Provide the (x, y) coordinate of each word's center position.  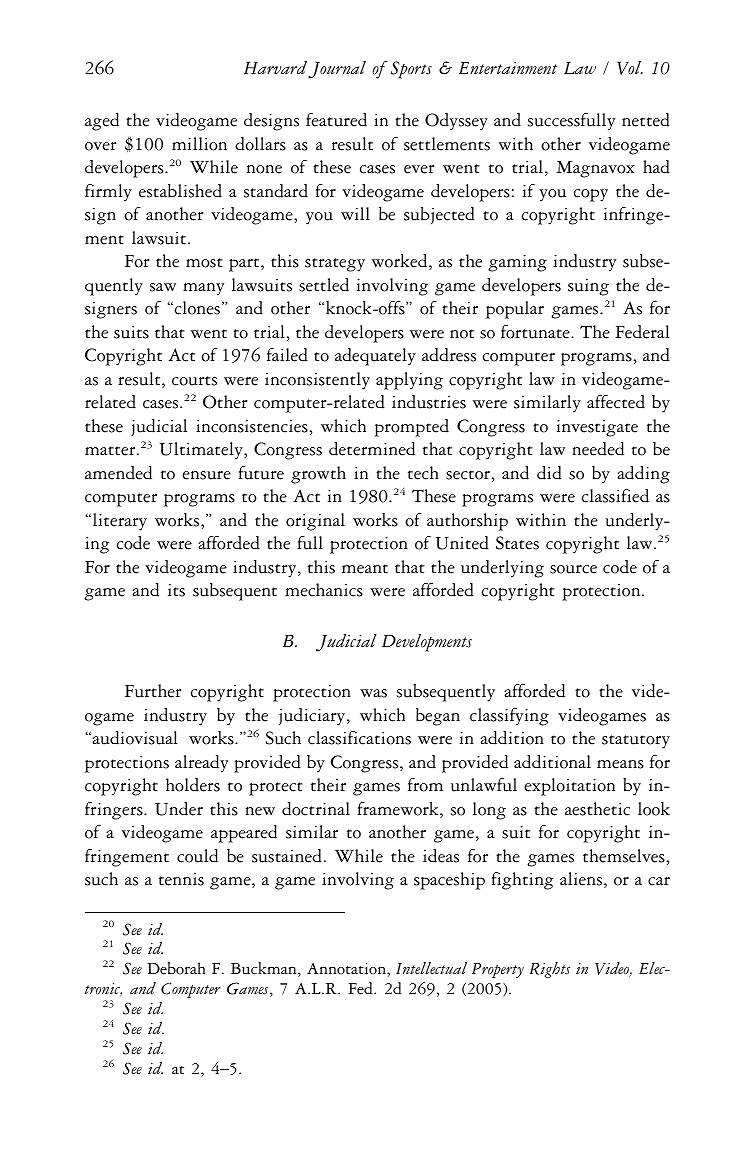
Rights (550, 970)
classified (615, 496)
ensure (206, 475)
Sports (411, 70)
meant (365, 569)
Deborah (176, 968)
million (199, 144)
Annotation (347, 968)
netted (646, 120)
